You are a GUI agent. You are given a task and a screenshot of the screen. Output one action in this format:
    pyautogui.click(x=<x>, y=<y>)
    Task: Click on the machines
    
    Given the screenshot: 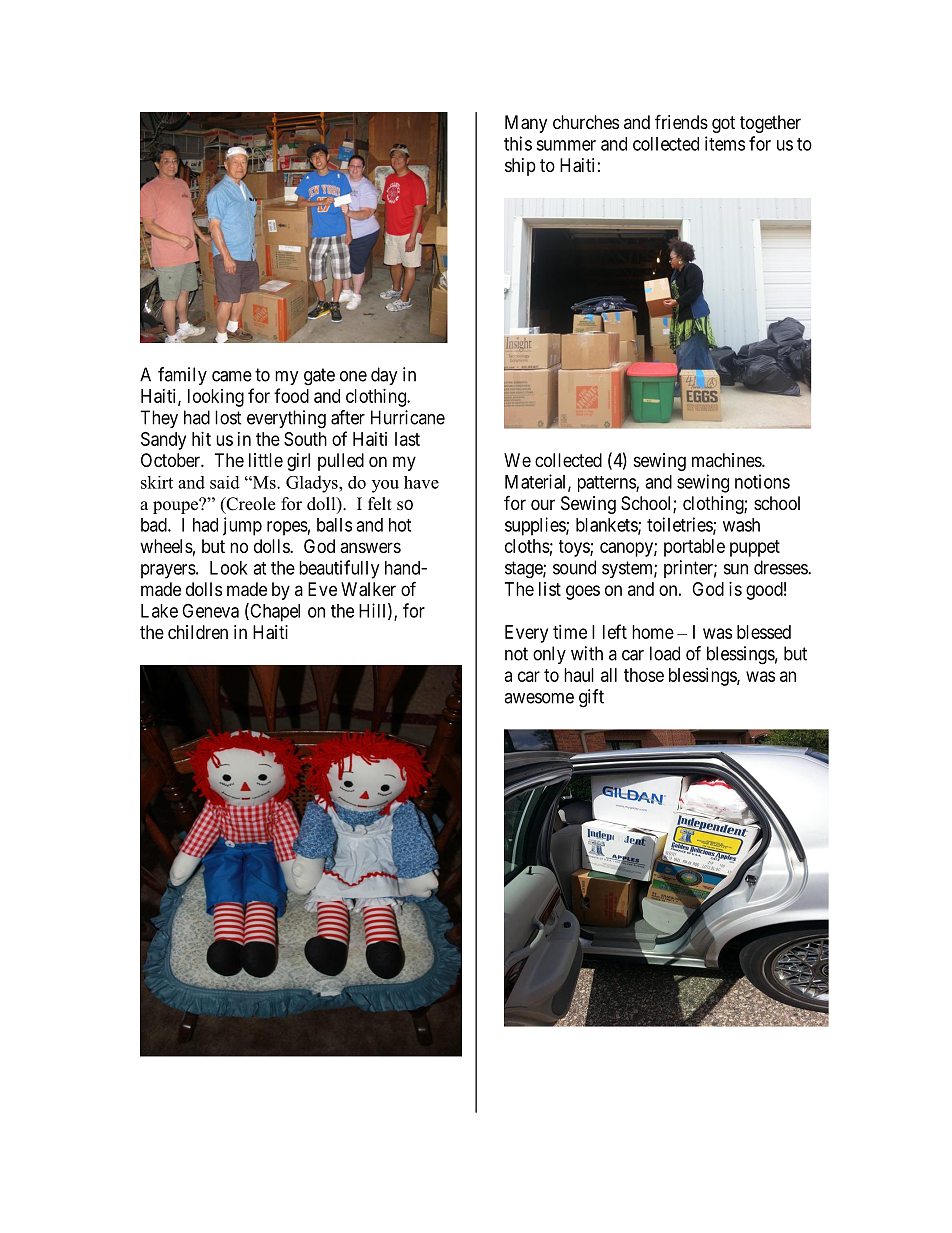 What is the action you would take?
    pyautogui.click(x=727, y=460)
